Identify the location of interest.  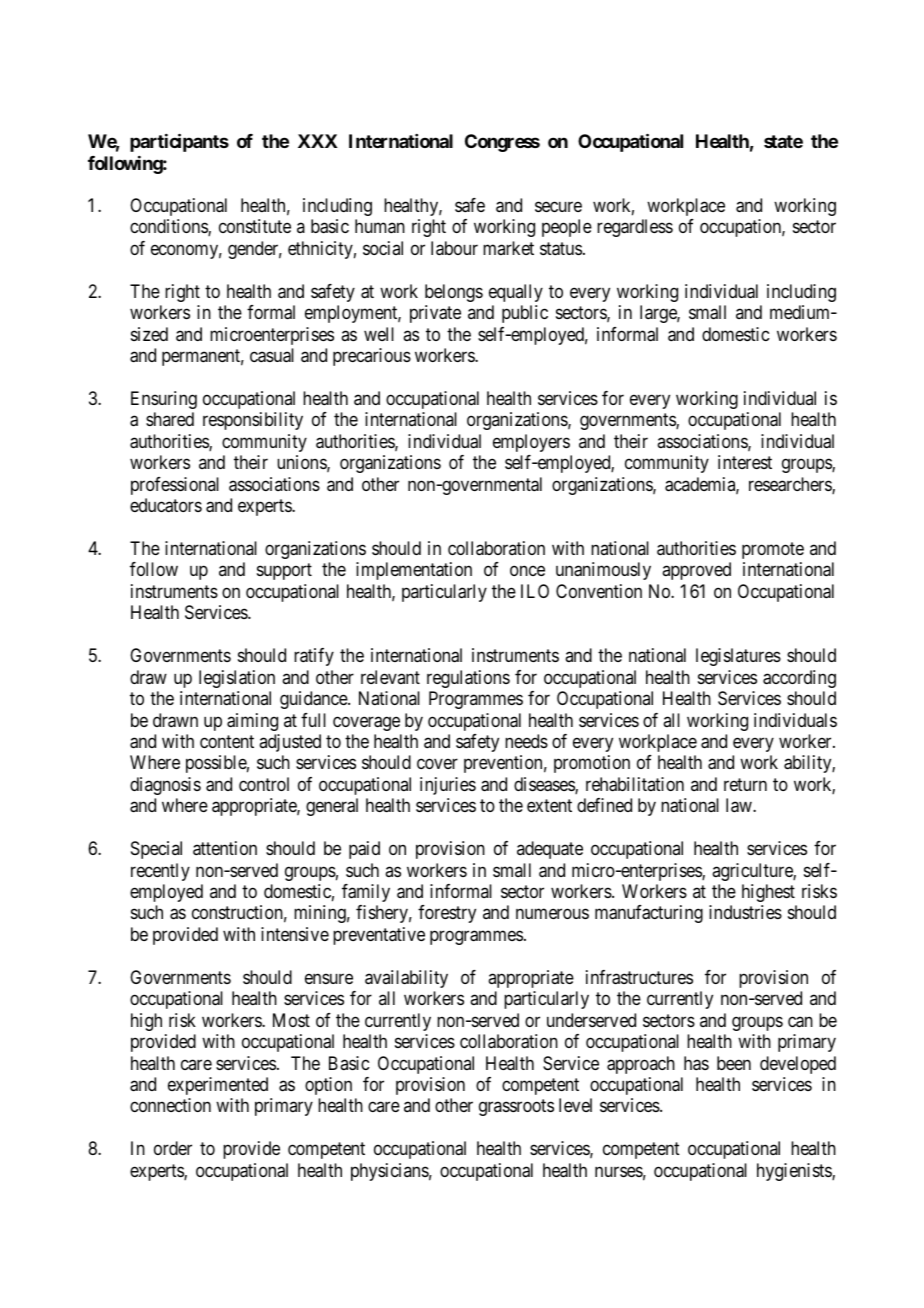
(745, 462).
